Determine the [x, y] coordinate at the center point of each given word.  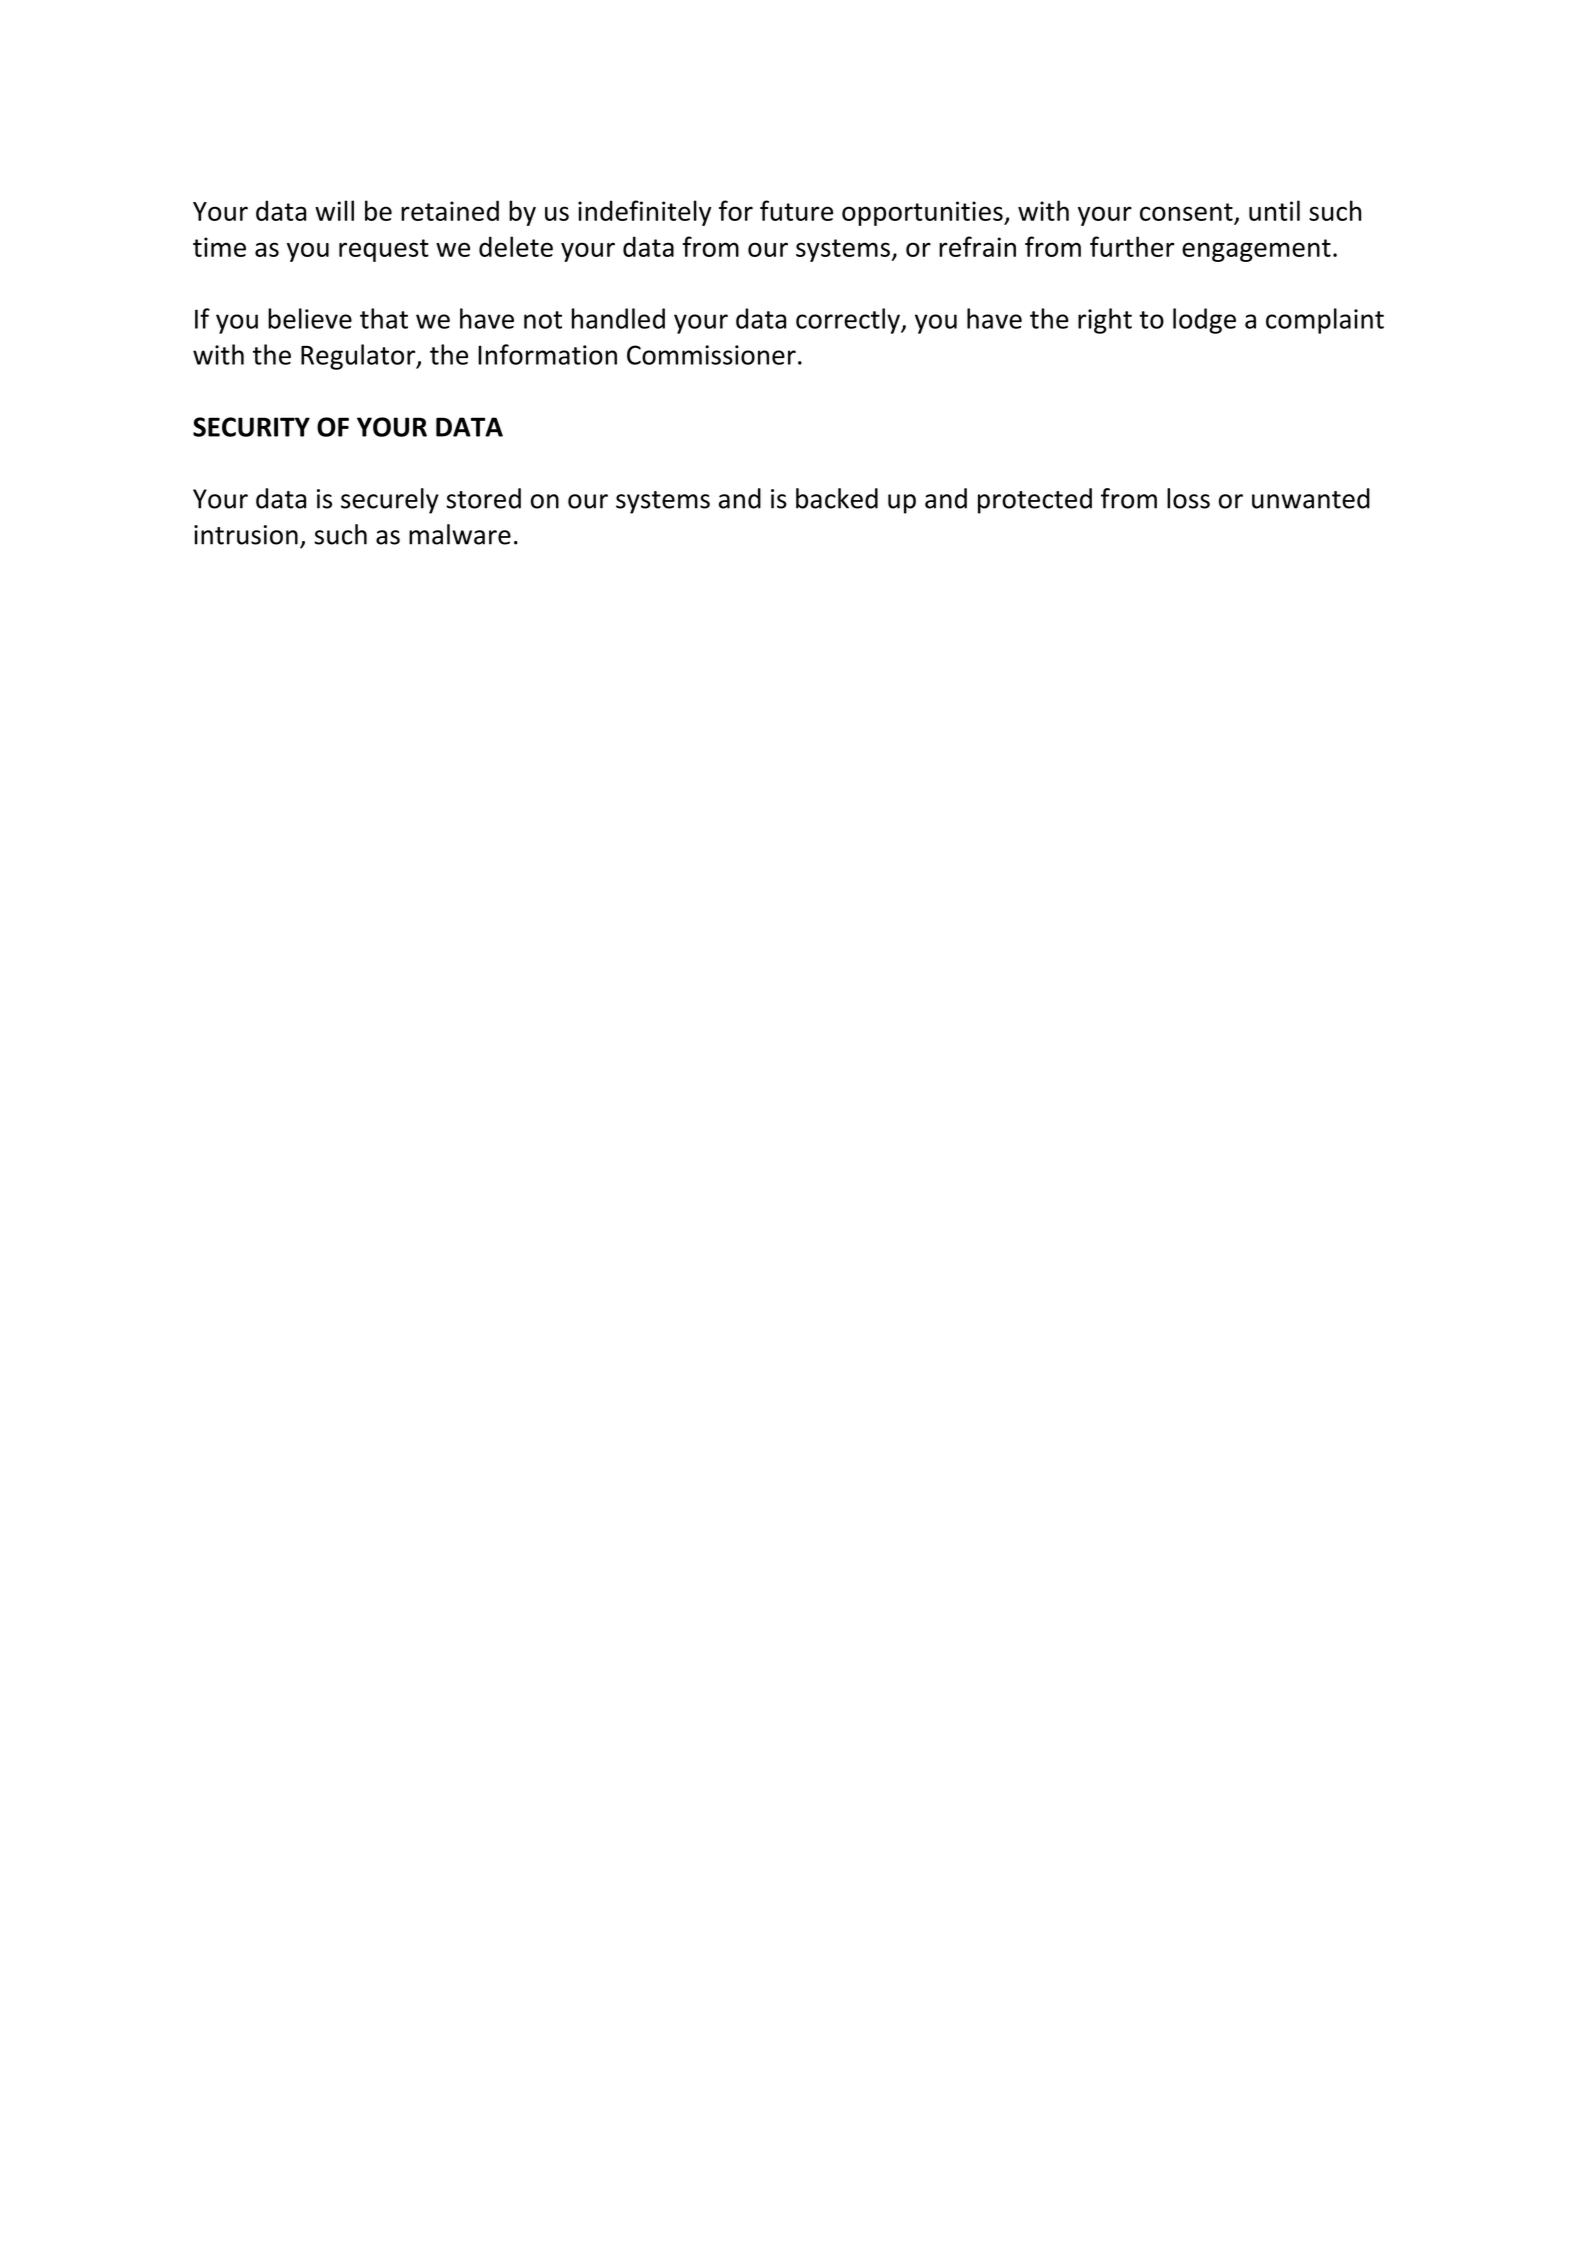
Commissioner [711, 355]
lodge [1204, 321]
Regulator [359, 357]
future [796, 210]
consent [1186, 212]
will [334, 210]
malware [460, 534]
